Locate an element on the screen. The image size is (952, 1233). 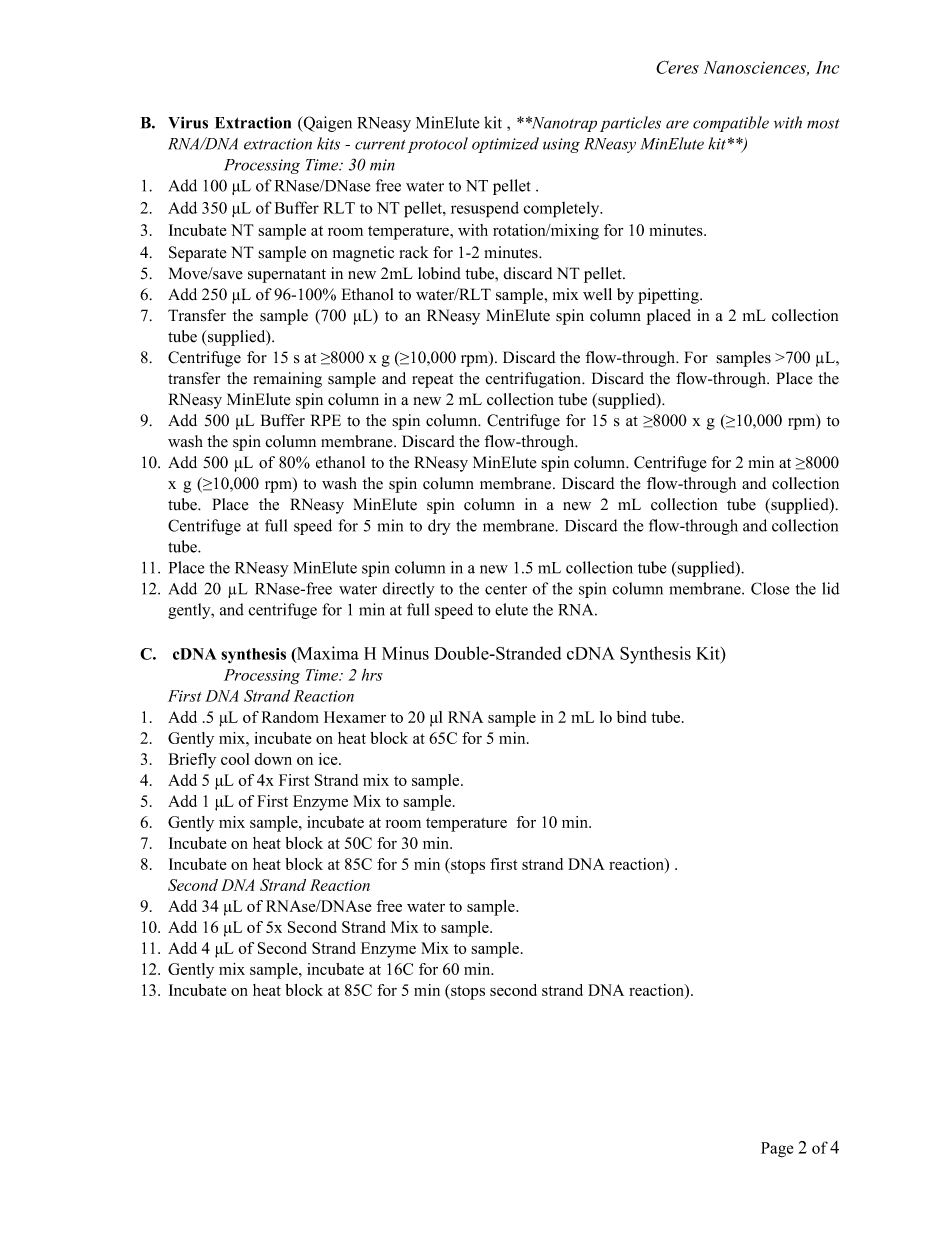
Close is located at coordinates (770, 588).
